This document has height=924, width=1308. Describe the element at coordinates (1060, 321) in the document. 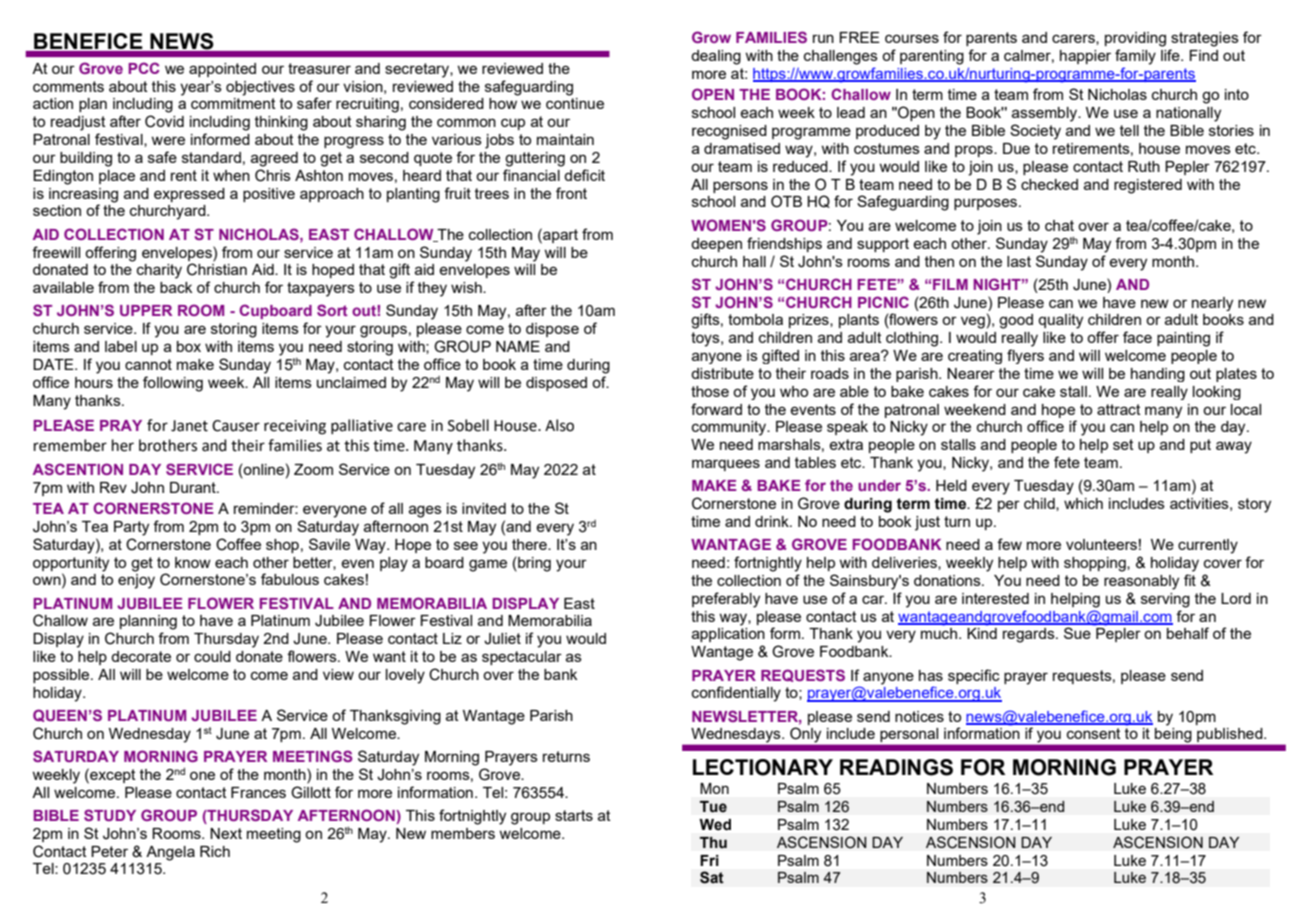

I see `quality` at that location.
